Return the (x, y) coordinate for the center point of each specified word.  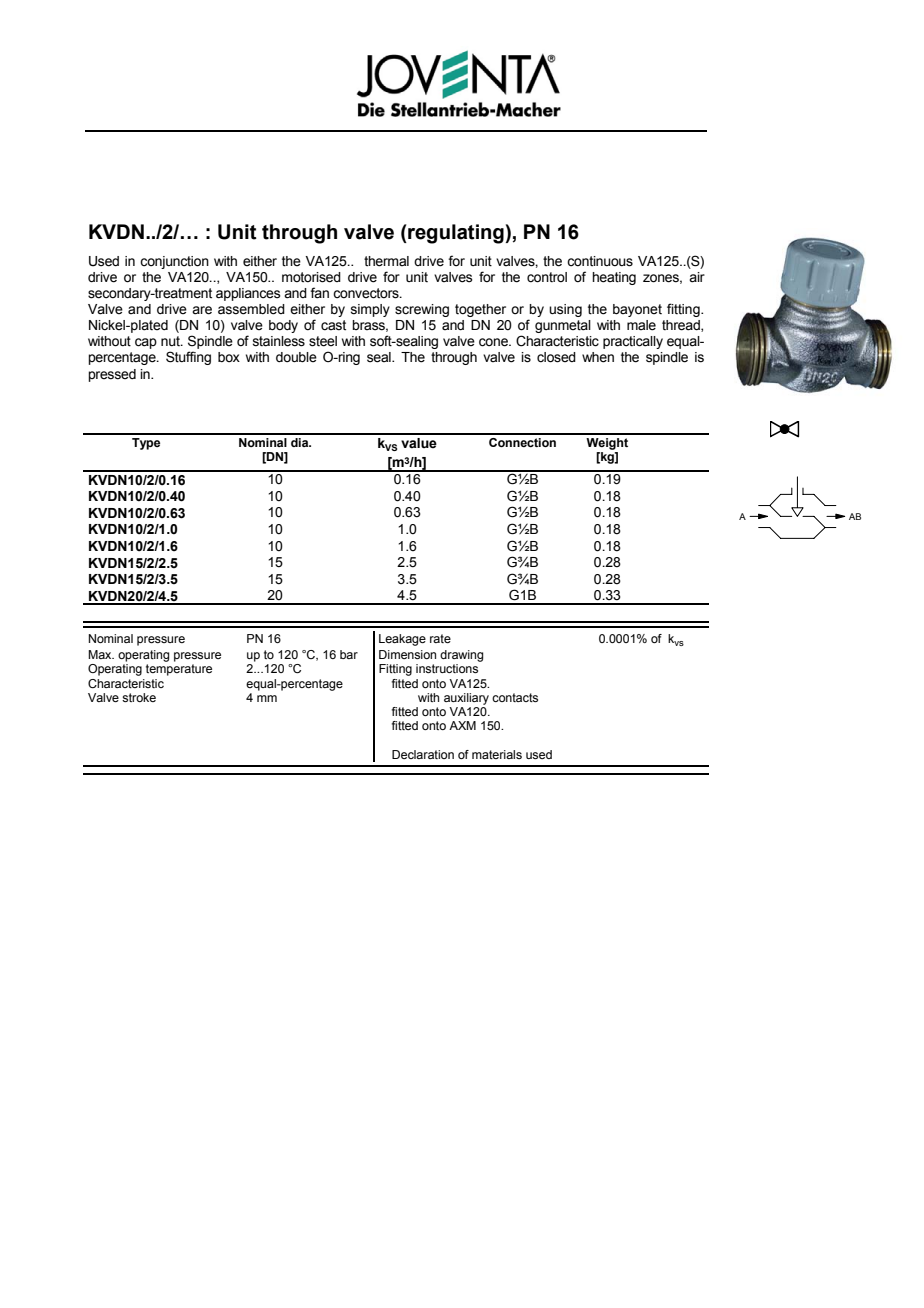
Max (101, 654)
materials (497, 754)
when (598, 357)
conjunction (174, 262)
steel (323, 341)
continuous (600, 261)
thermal (386, 261)
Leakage (402, 640)
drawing (461, 656)
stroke (139, 697)
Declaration (423, 754)
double (296, 357)
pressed (112, 375)
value (419, 443)
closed (556, 357)
